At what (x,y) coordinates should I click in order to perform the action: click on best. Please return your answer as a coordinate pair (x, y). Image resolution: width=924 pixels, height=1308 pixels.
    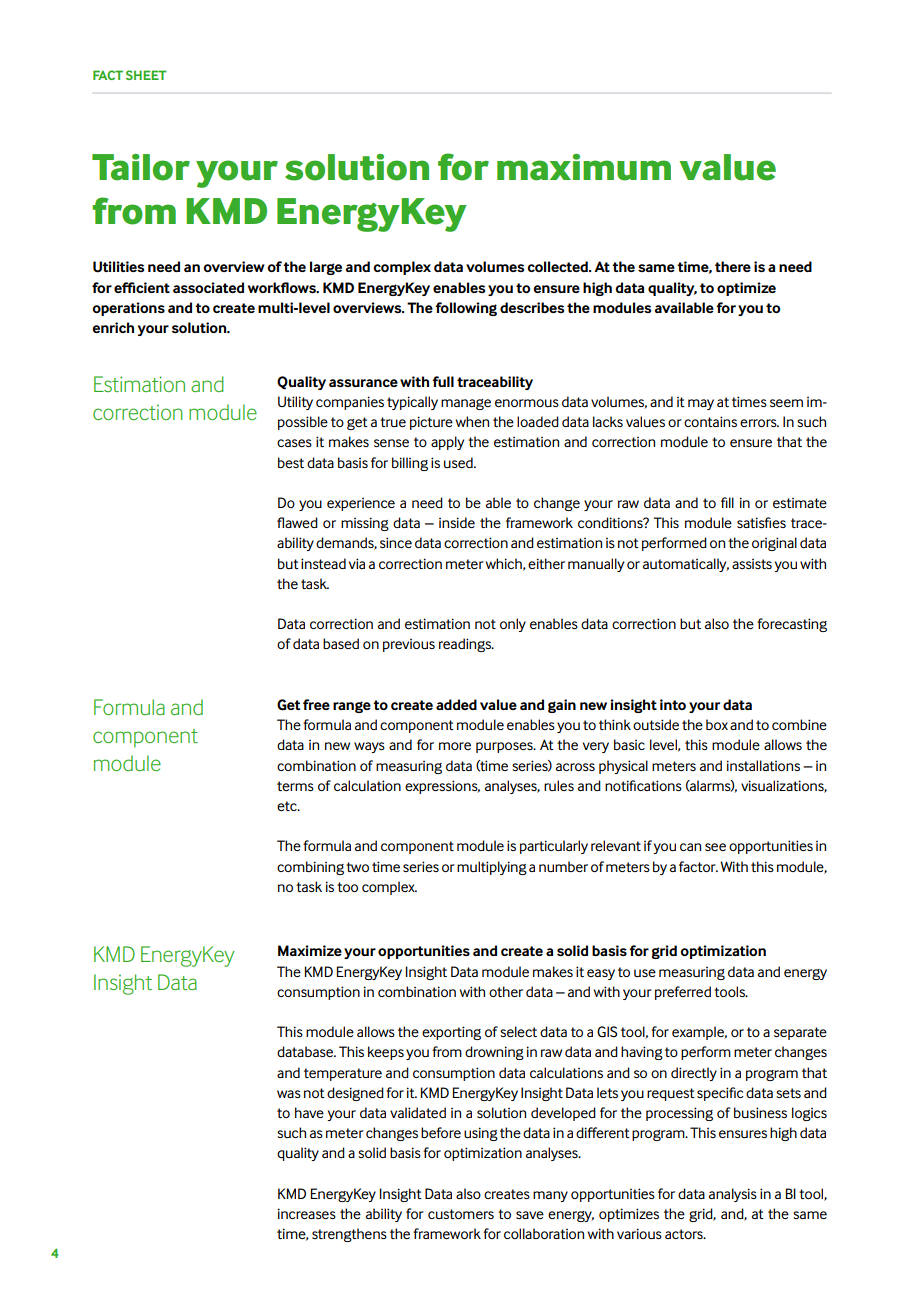
    Looking at the image, I should click on (291, 462).
